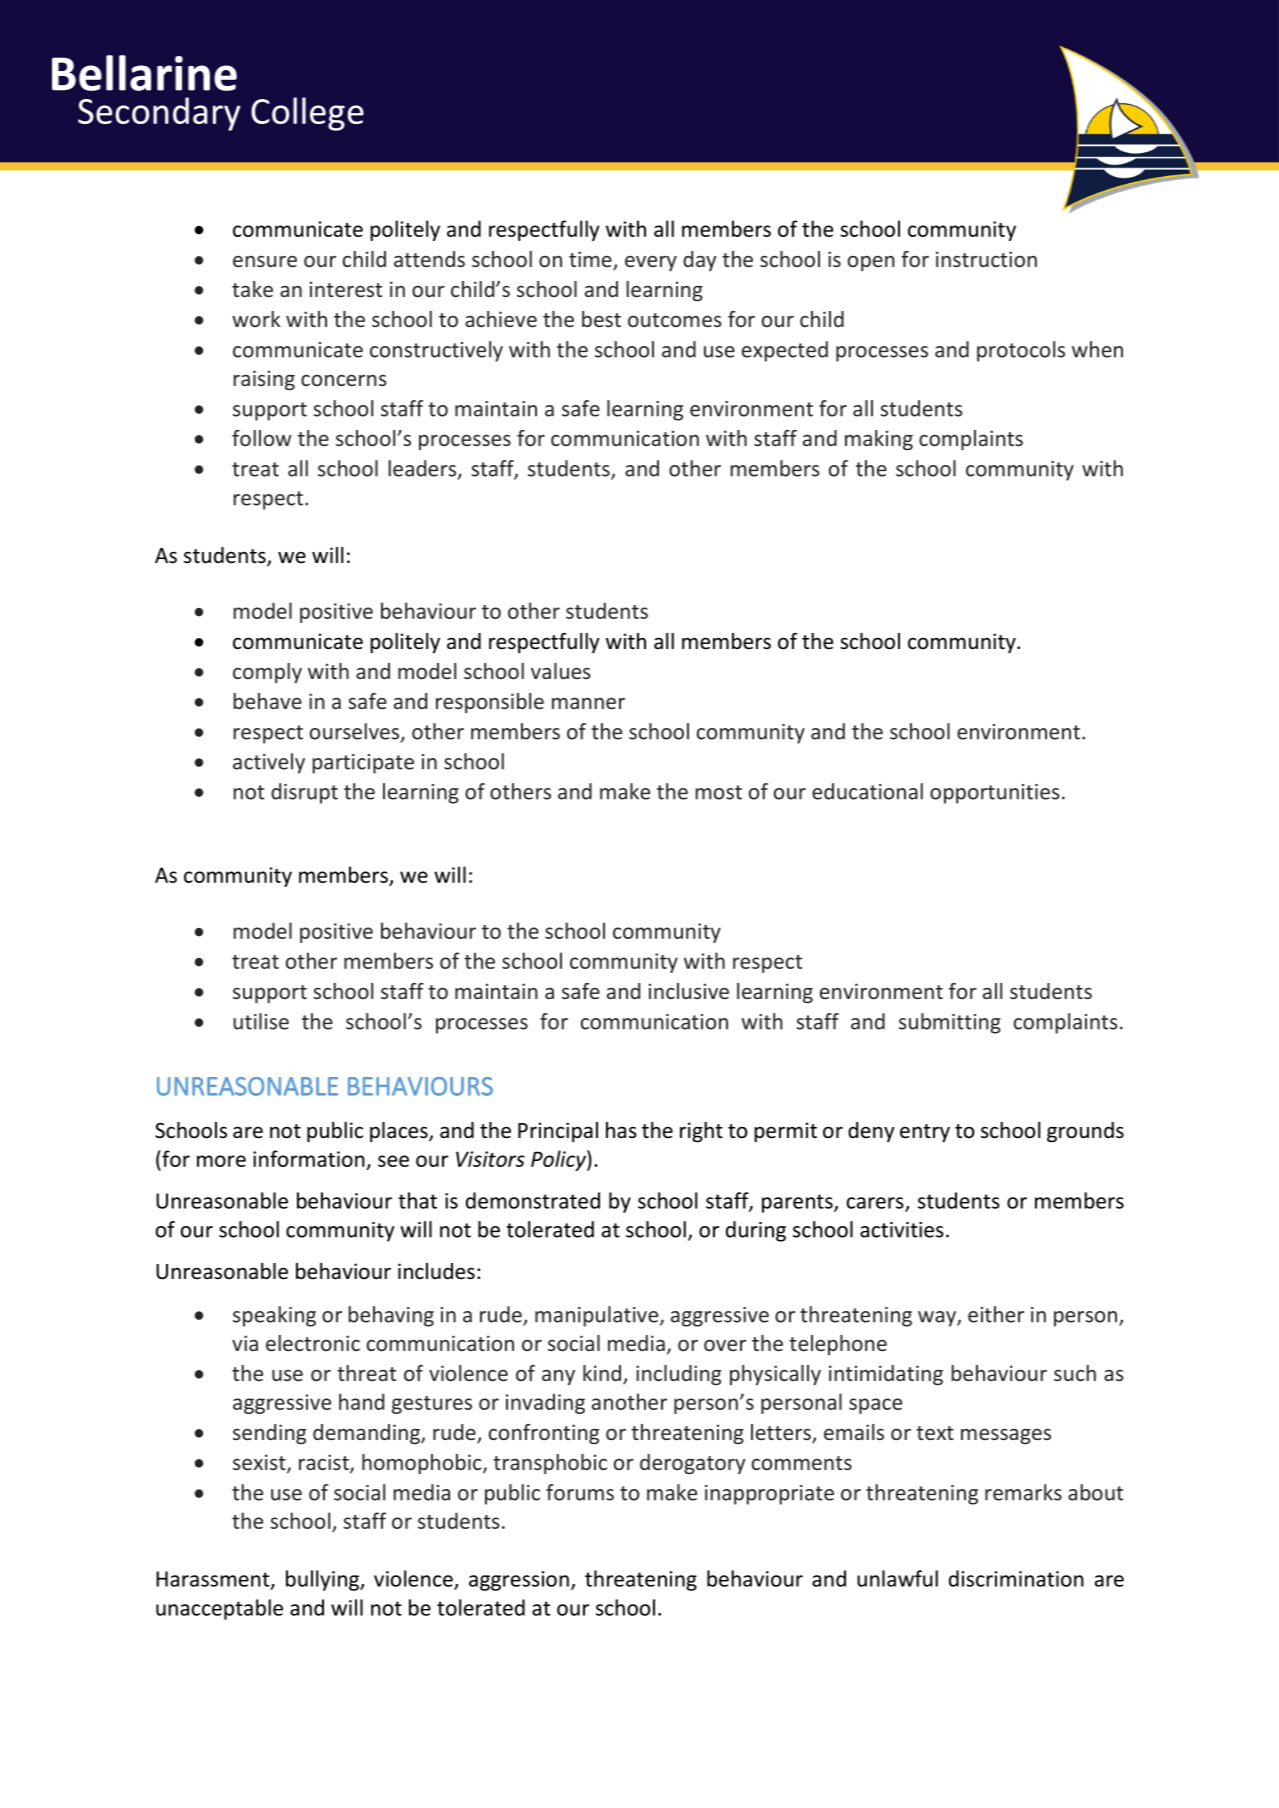 Image resolution: width=1279 pixels, height=1808 pixels. Describe the element at coordinates (995, 794) in the screenshot. I see `opportunities` at that location.
